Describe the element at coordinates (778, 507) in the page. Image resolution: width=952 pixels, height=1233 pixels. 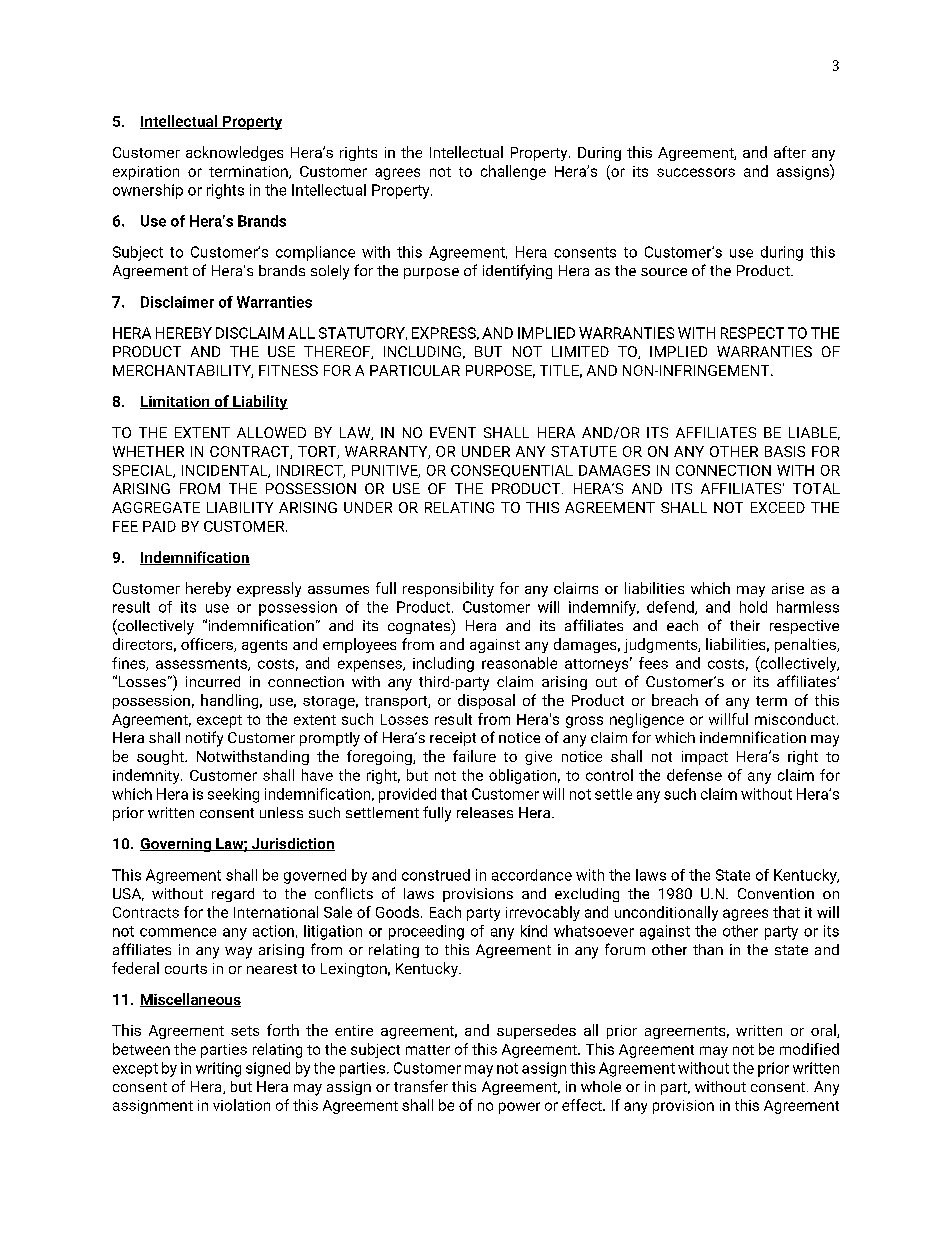
I see `EXCEED` at that location.
